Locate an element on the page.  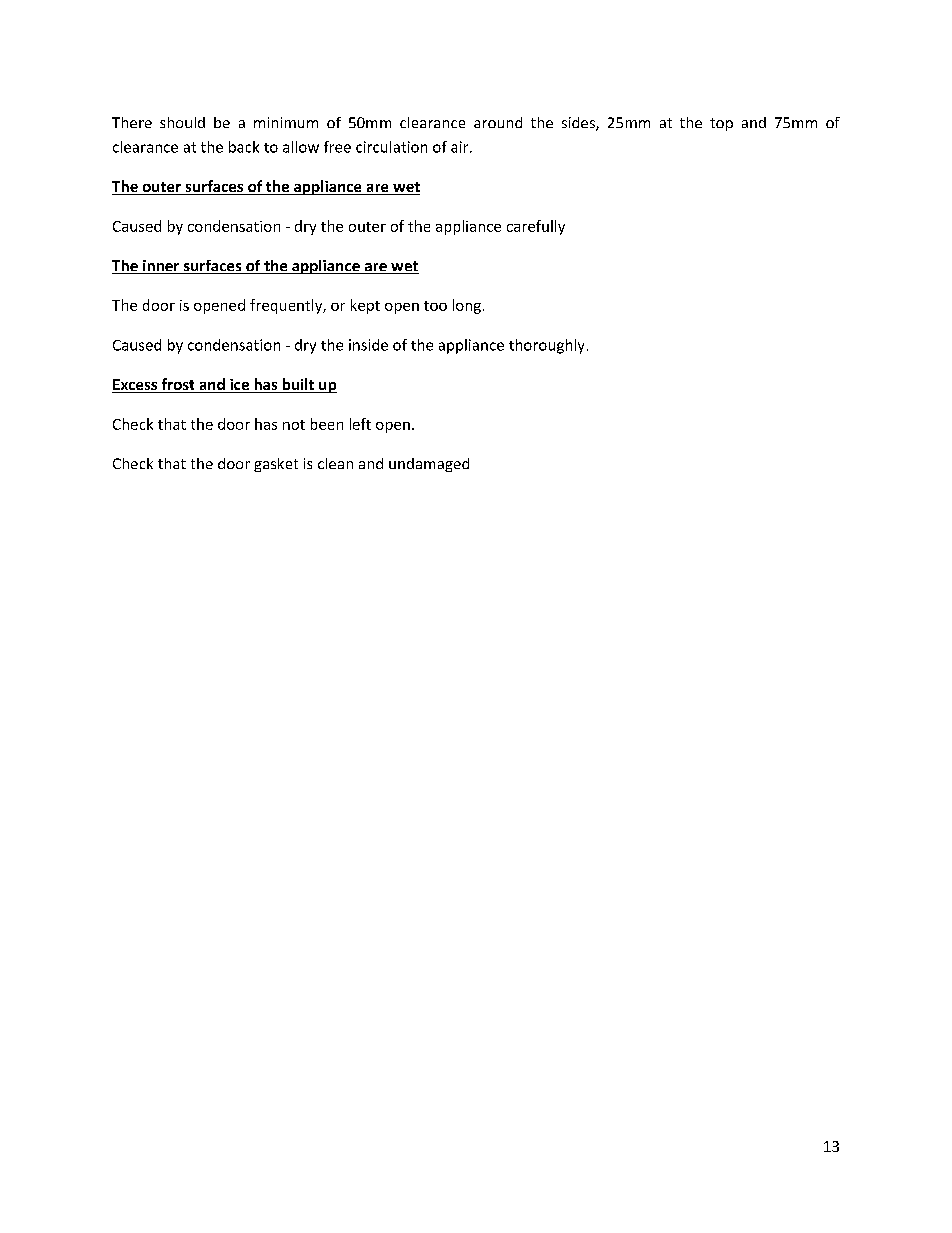
should is located at coordinates (182, 122).
